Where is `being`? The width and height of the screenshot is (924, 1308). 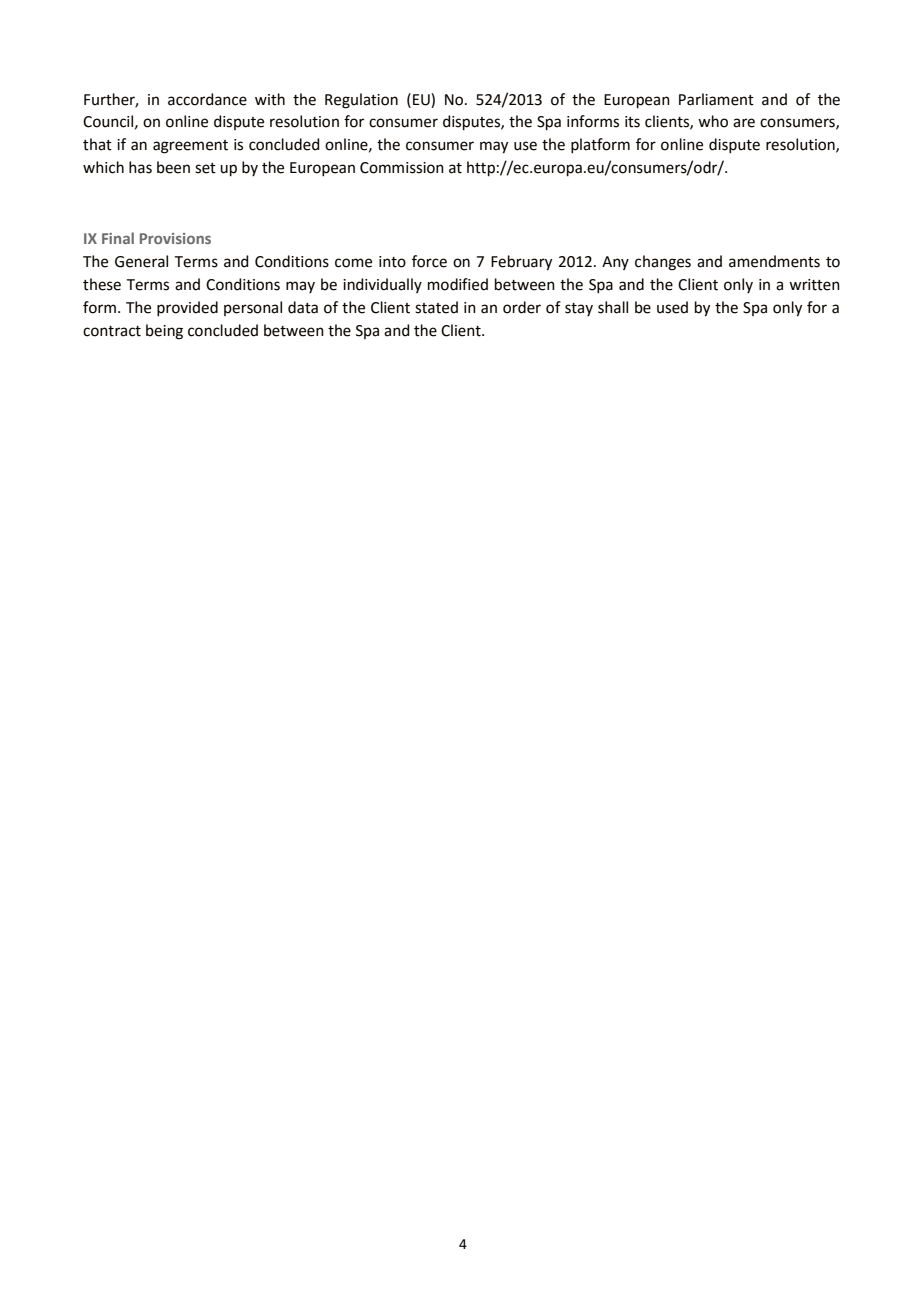 being is located at coordinates (164, 332).
